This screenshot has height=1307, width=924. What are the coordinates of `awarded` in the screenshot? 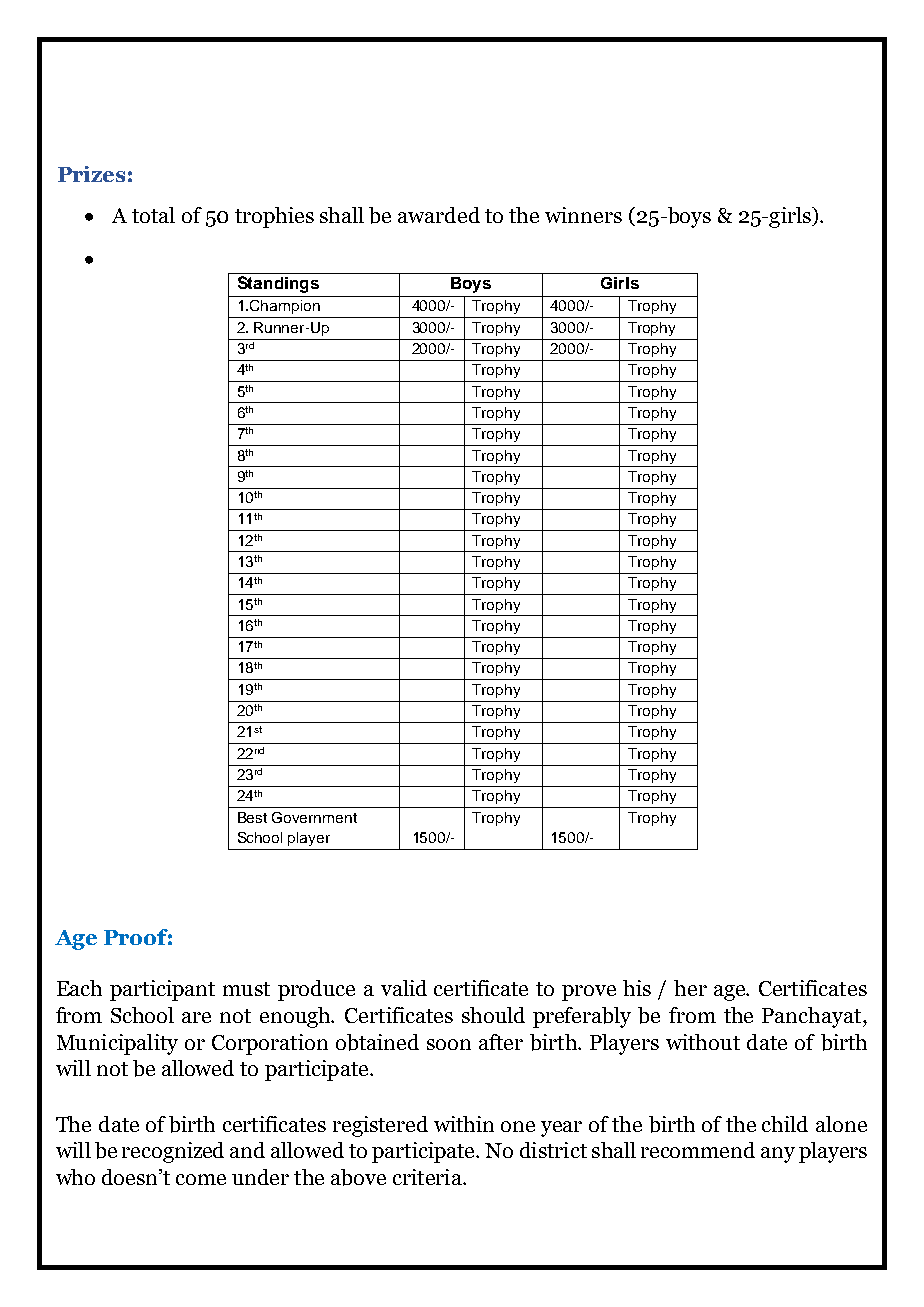 It's located at (439, 215).
